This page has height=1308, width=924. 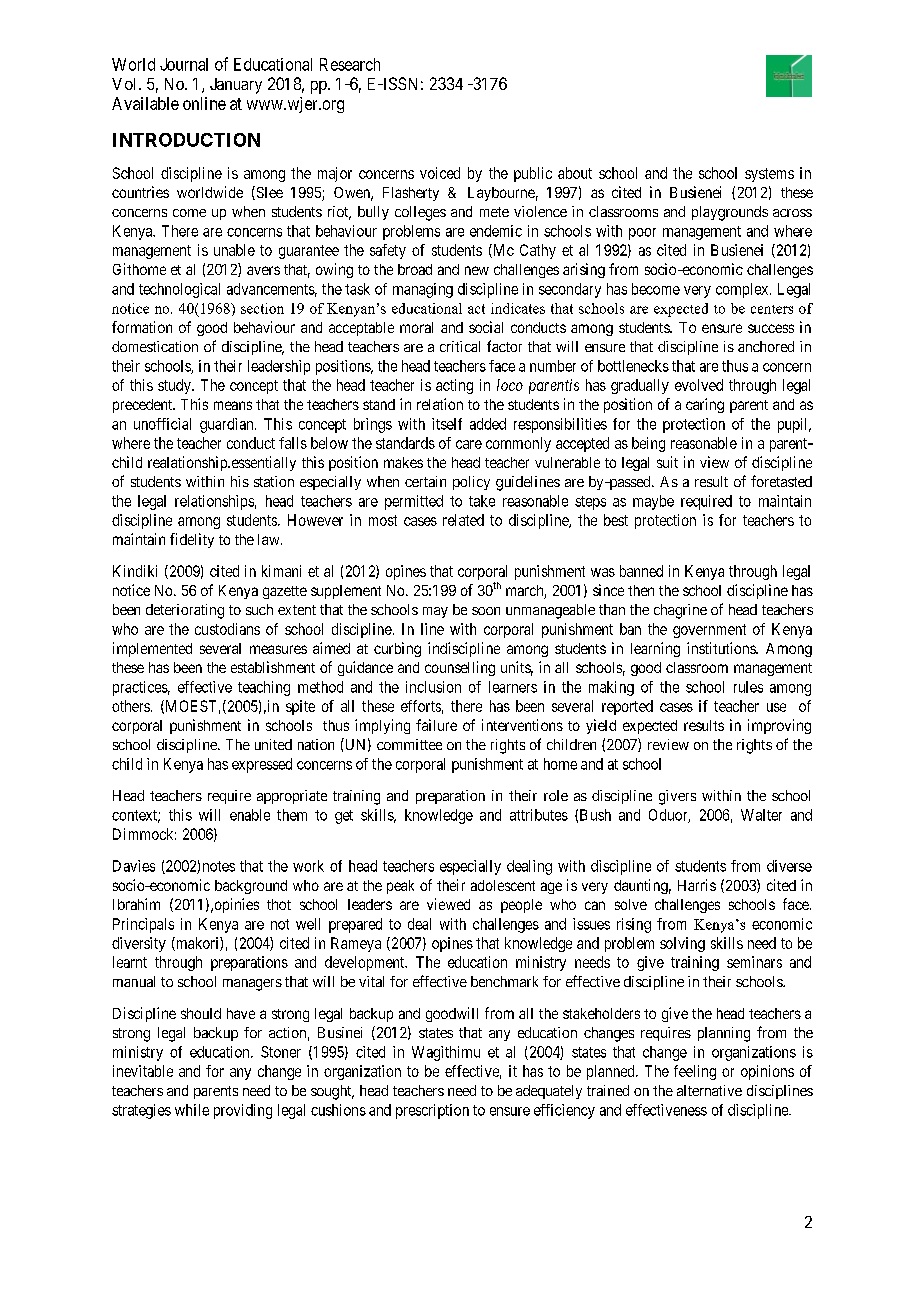 I want to click on itself, so click(x=447, y=424).
